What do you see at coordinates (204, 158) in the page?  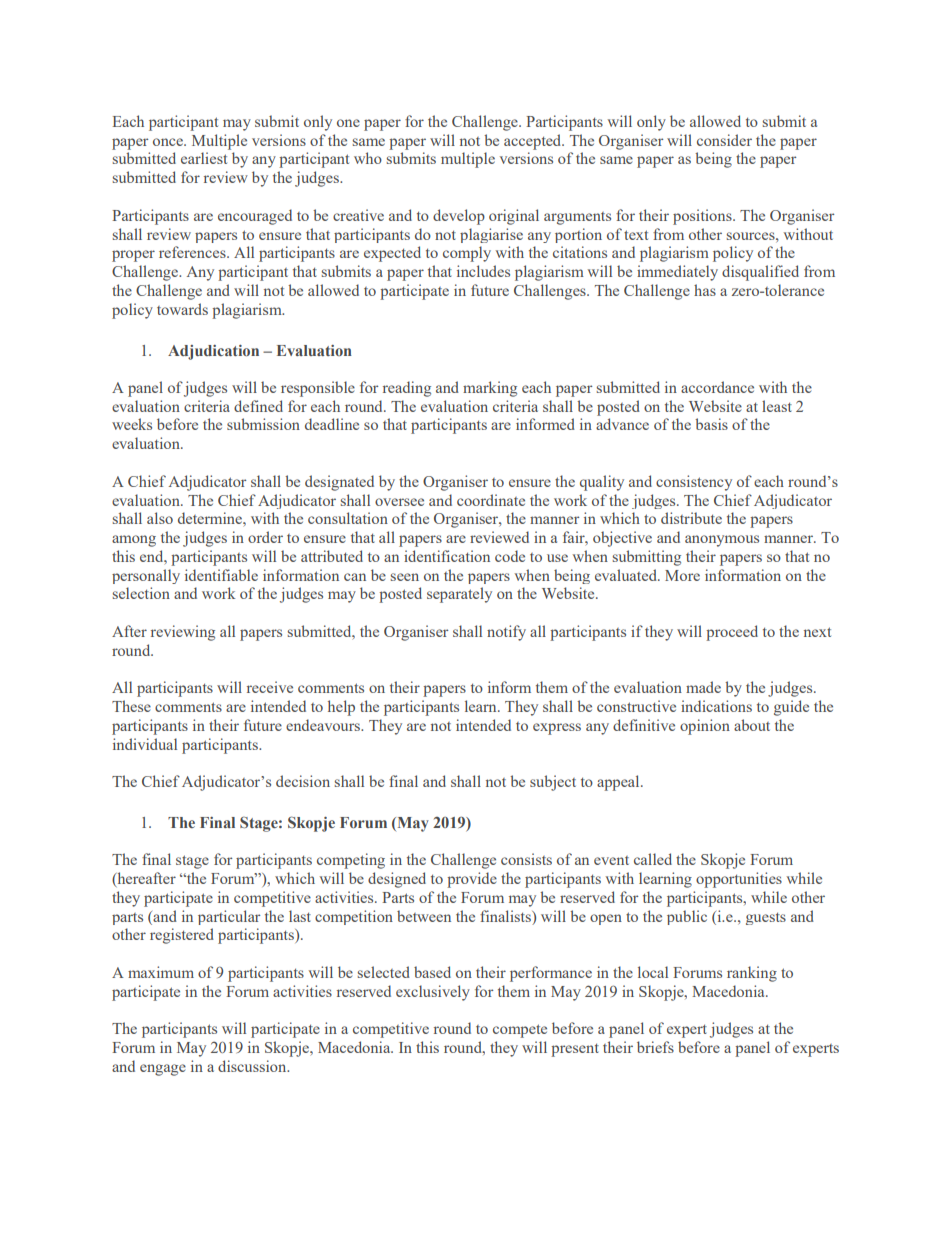 I see `earliest` at bounding box center [204, 158].
